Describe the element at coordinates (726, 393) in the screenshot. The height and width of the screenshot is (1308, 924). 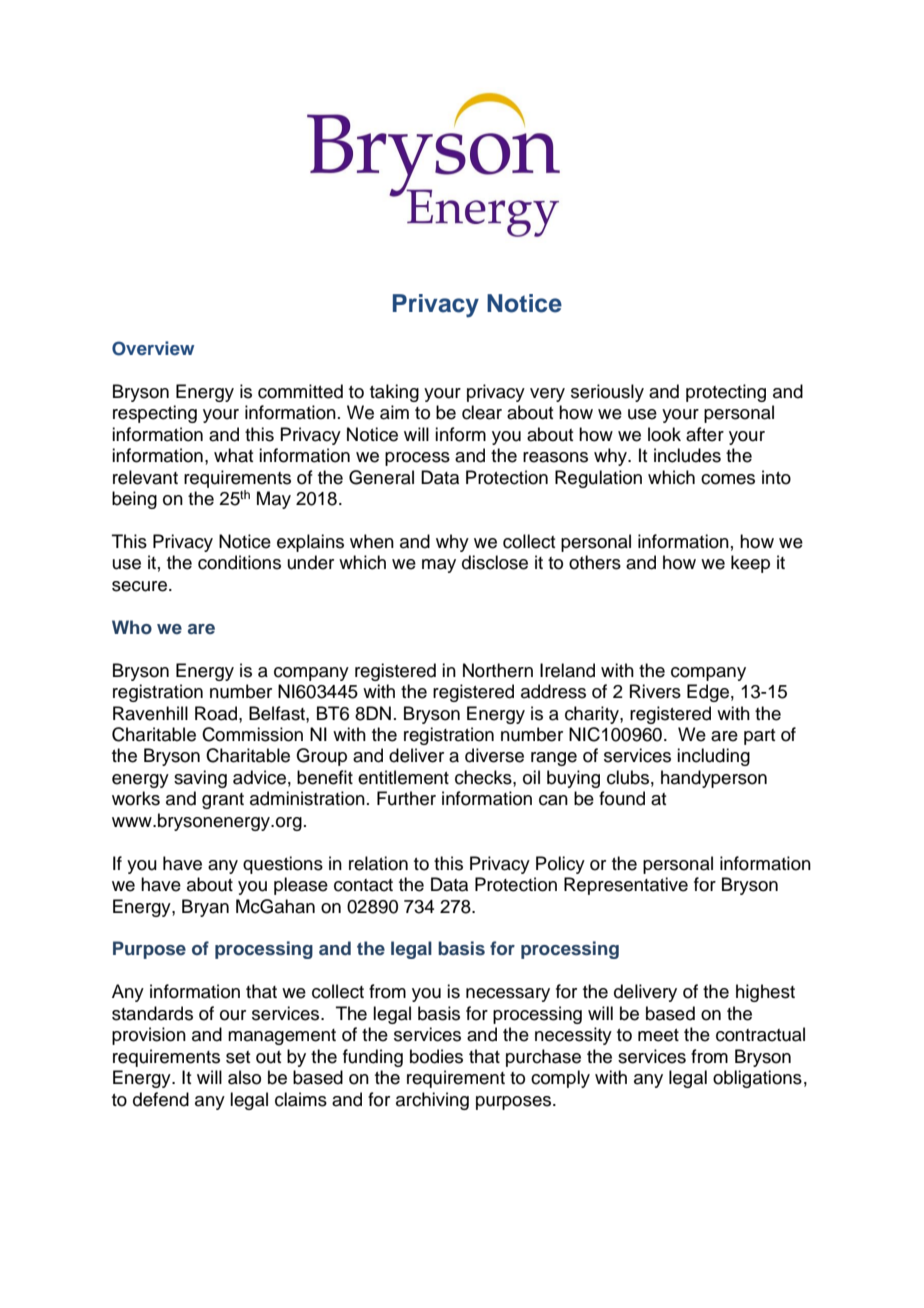
I see `protecting` at that location.
